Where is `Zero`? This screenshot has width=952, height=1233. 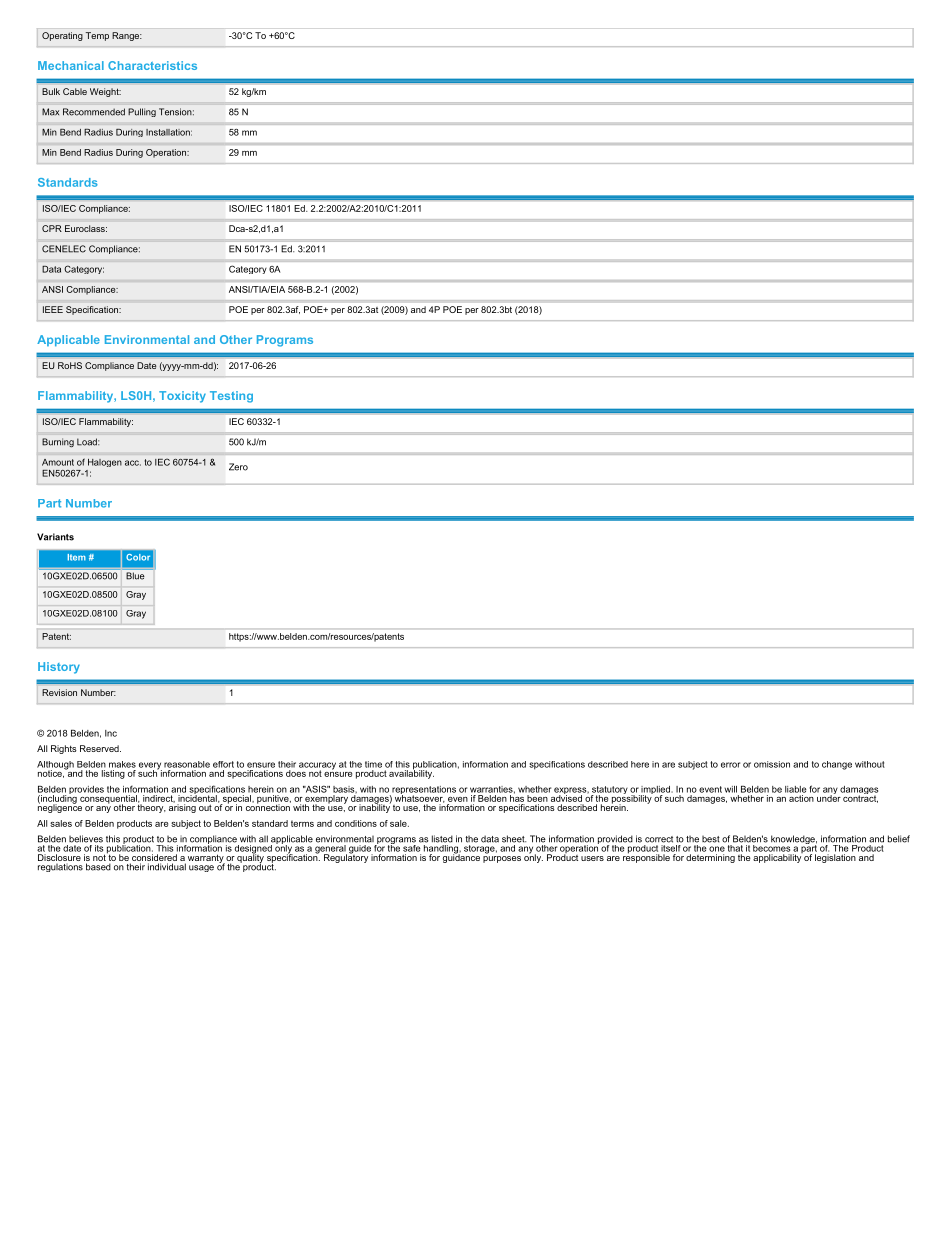 Zero is located at coordinates (238, 467).
